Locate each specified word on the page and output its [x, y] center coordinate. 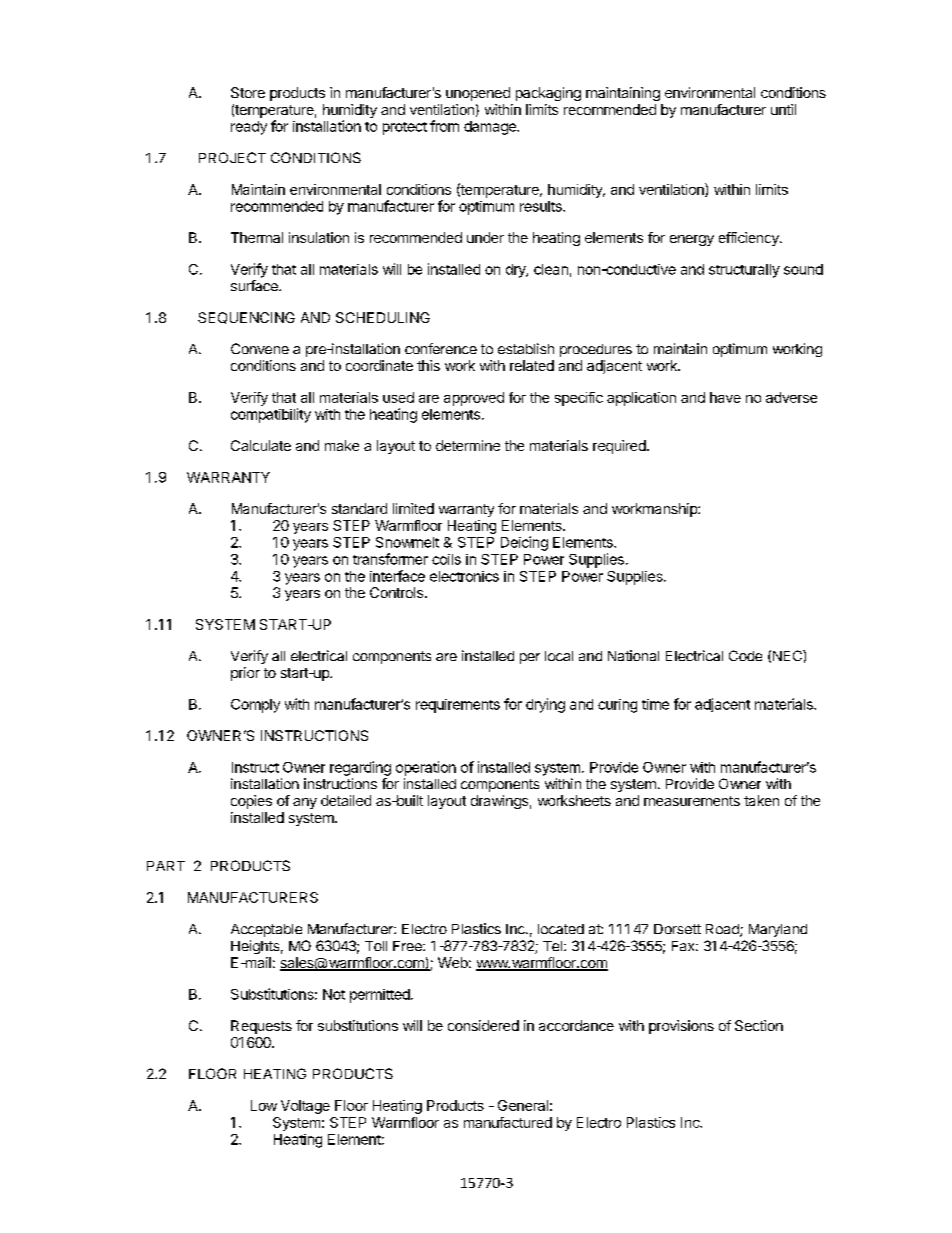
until [783, 109]
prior [245, 674]
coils [446, 559]
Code [745, 655]
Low [264, 1105]
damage [491, 128]
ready [249, 128]
